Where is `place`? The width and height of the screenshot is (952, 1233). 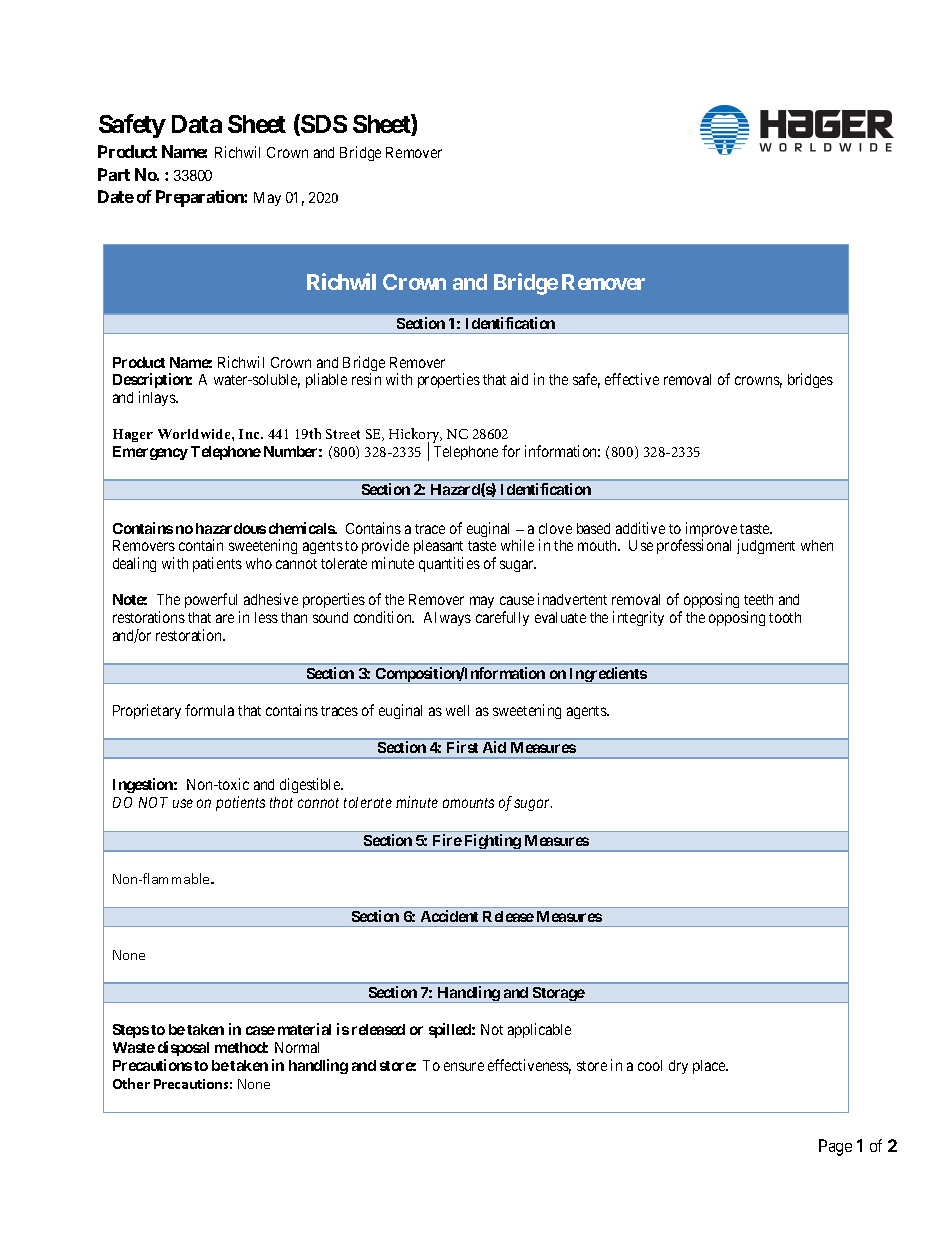
place is located at coordinates (710, 1067).
